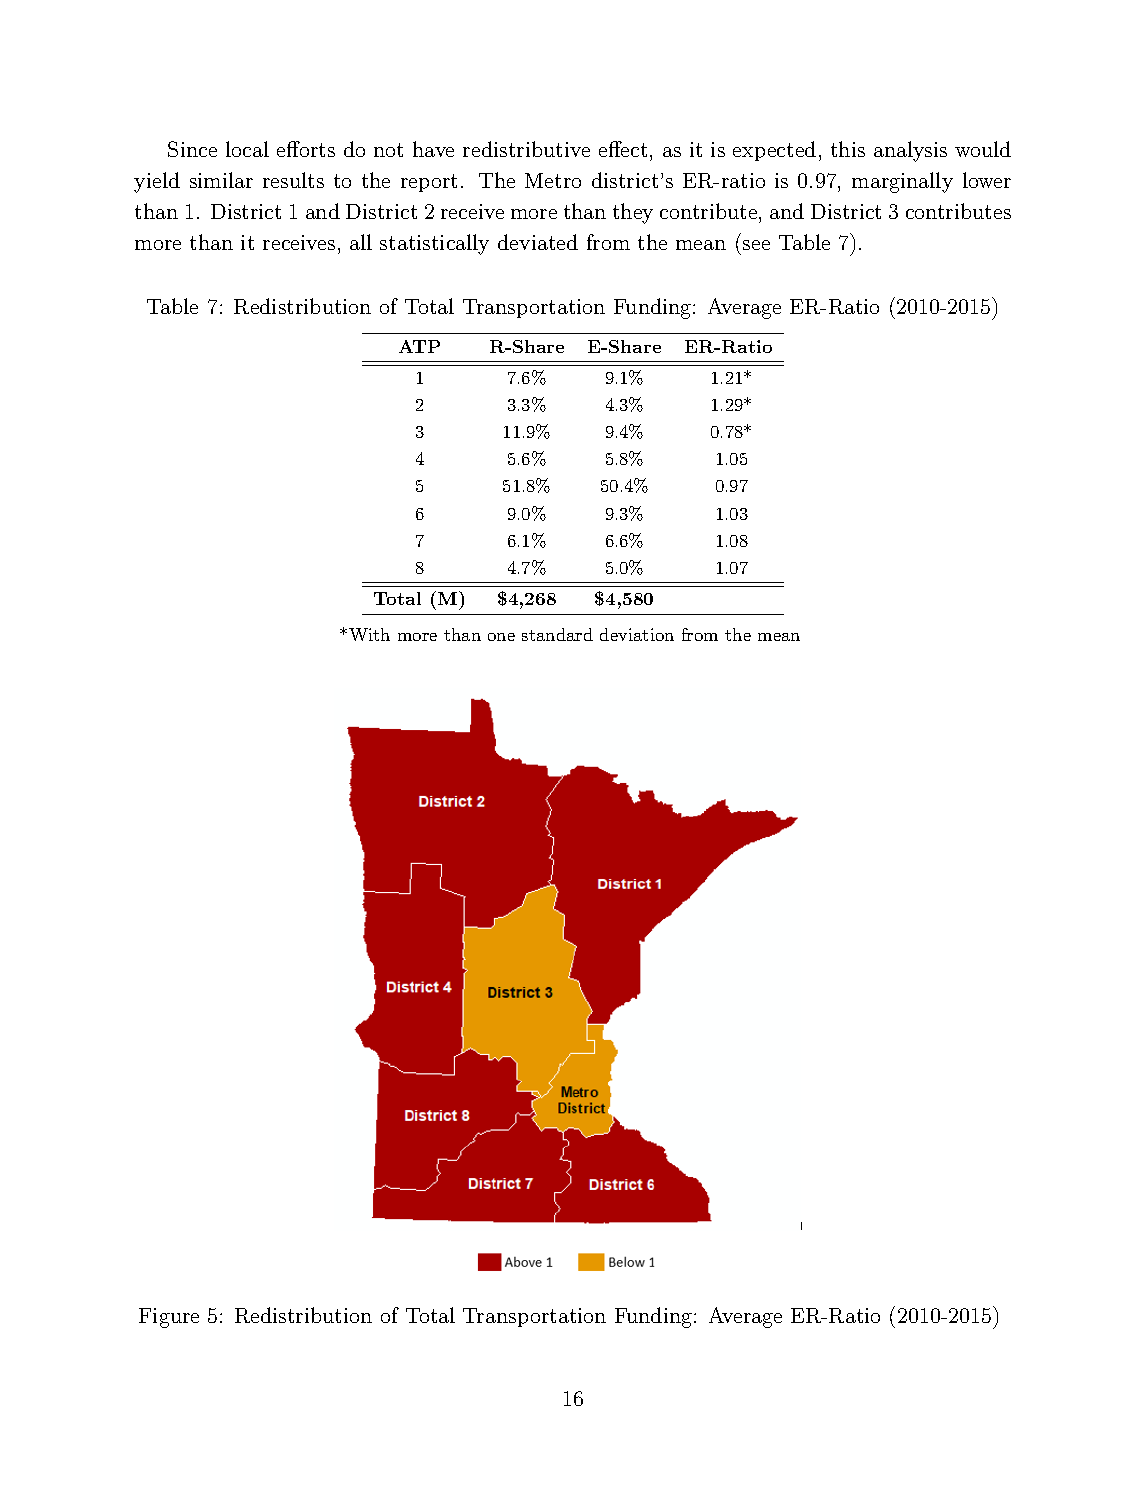  What do you see at coordinates (501, 637) in the screenshot?
I see `one` at bounding box center [501, 637].
